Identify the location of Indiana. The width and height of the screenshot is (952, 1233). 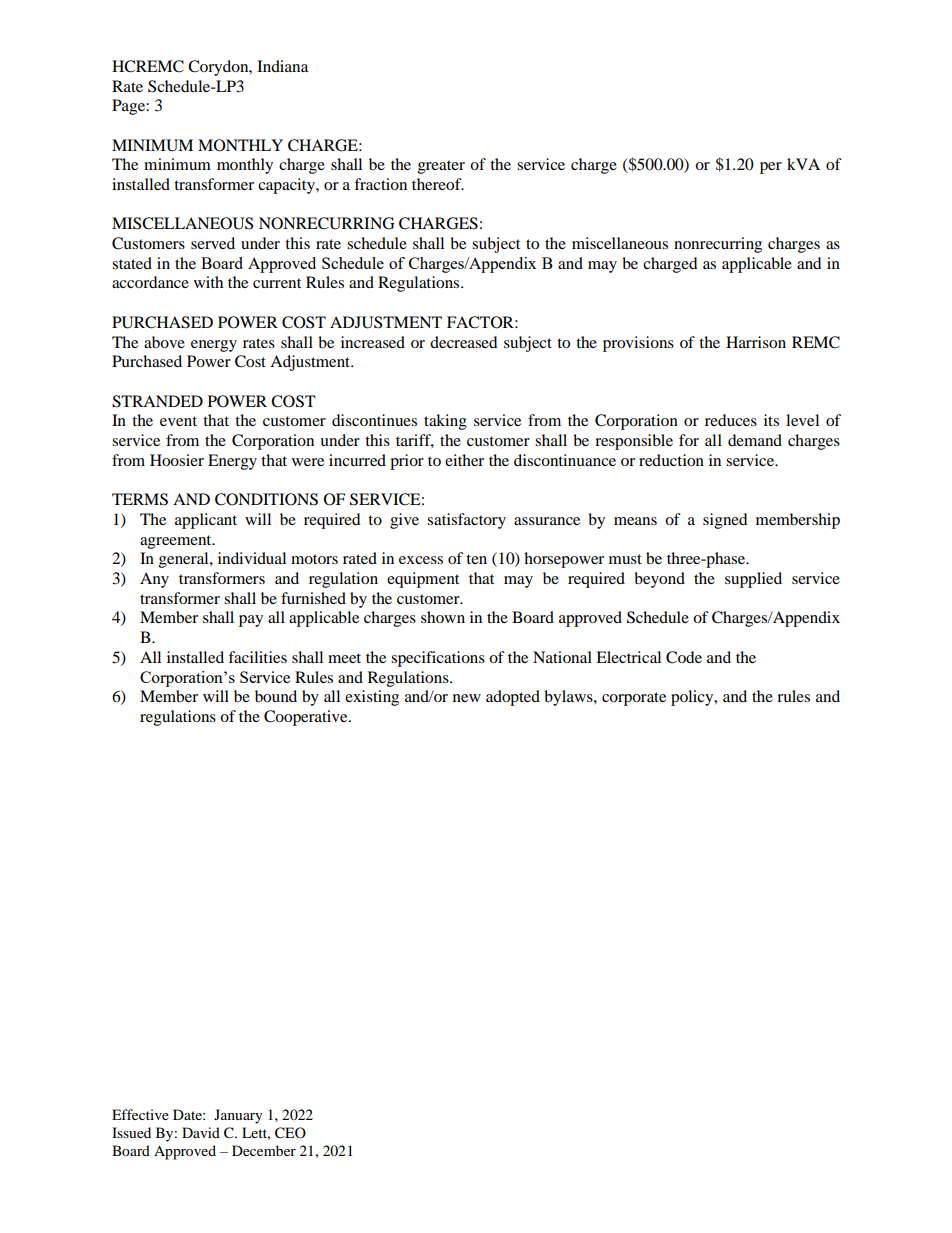
(282, 66).
